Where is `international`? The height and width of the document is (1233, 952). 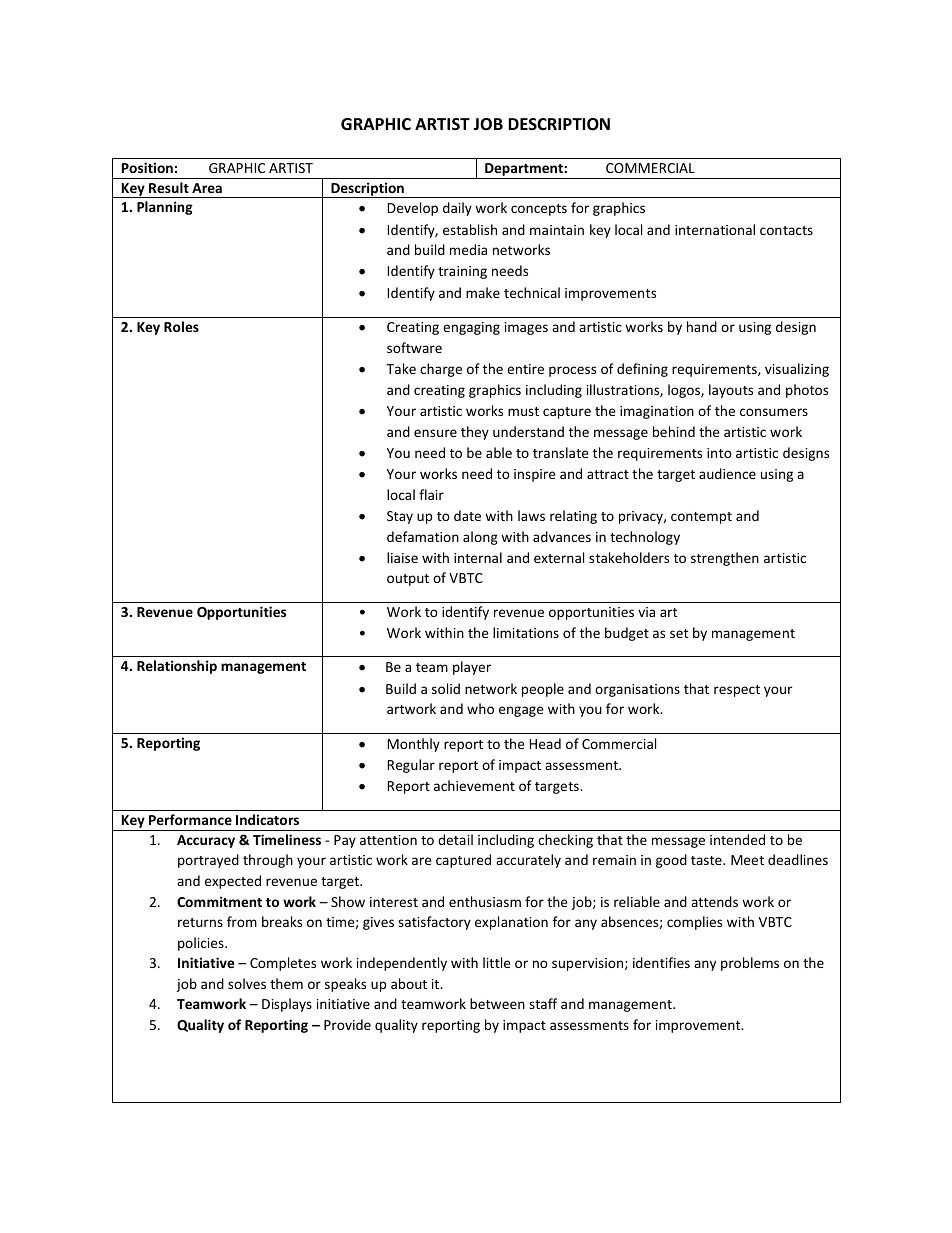 international is located at coordinates (715, 229).
